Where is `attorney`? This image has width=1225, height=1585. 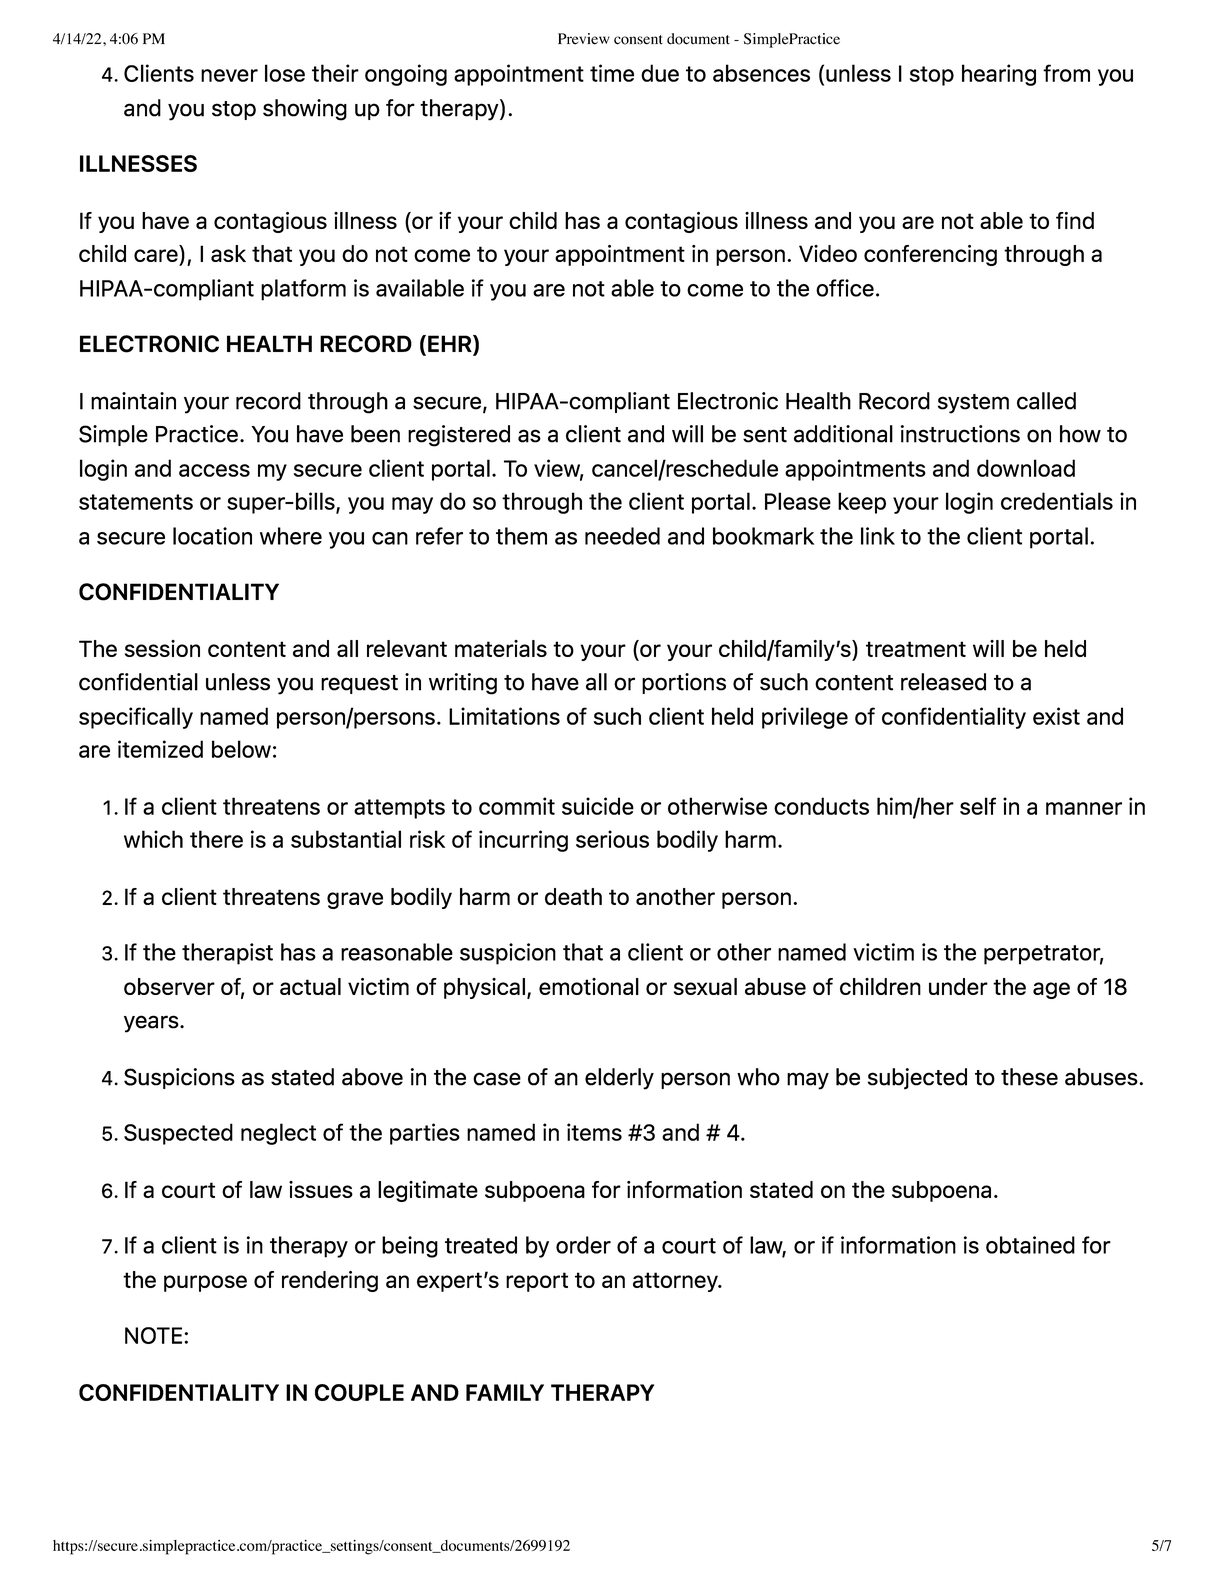
attorney is located at coordinates (676, 1282).
